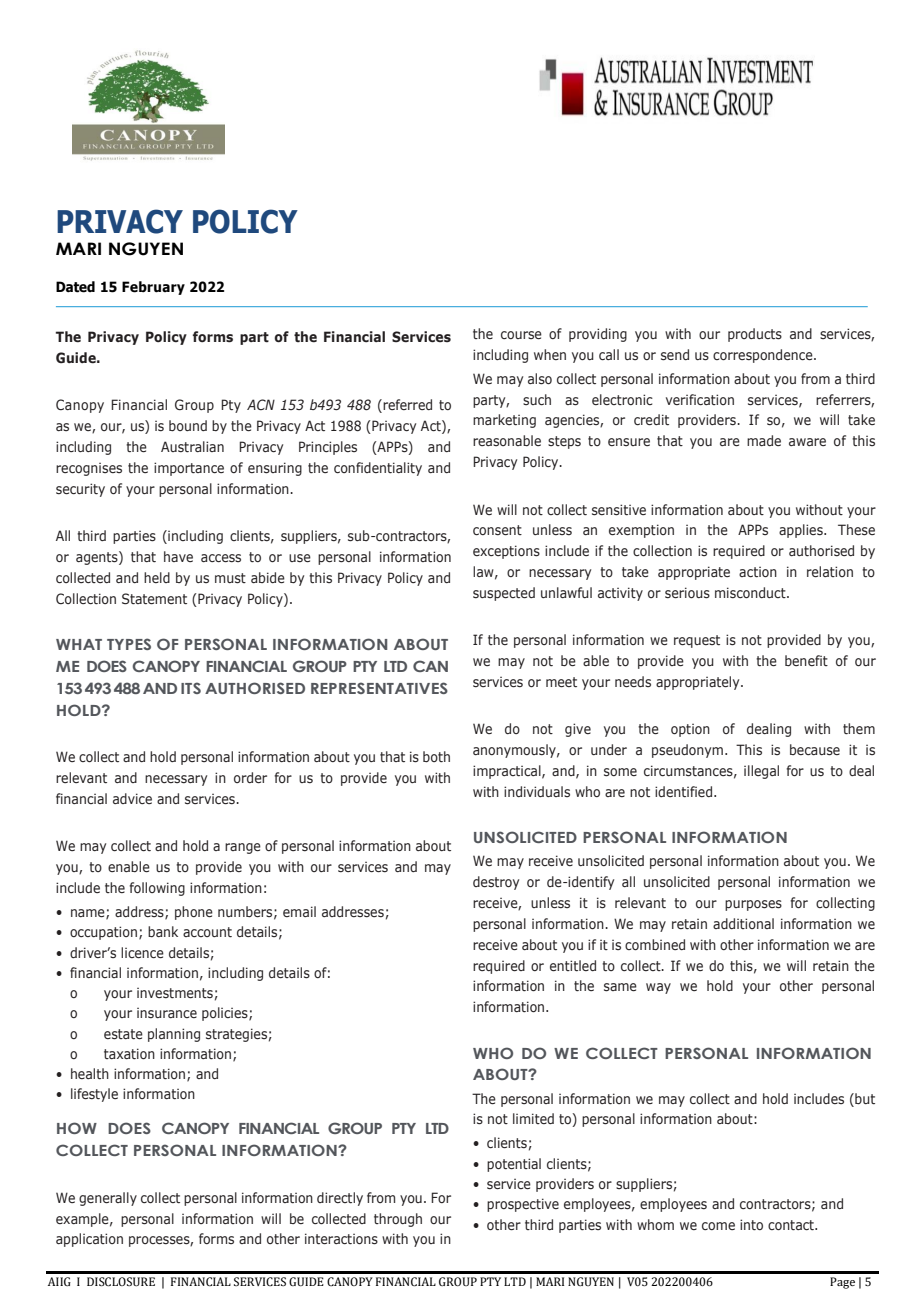 The width and height of the image is (924, 1307). What do you see at coordinates (751, 1225) in the image?
I see `into` at bounding box center [751, 1225].
